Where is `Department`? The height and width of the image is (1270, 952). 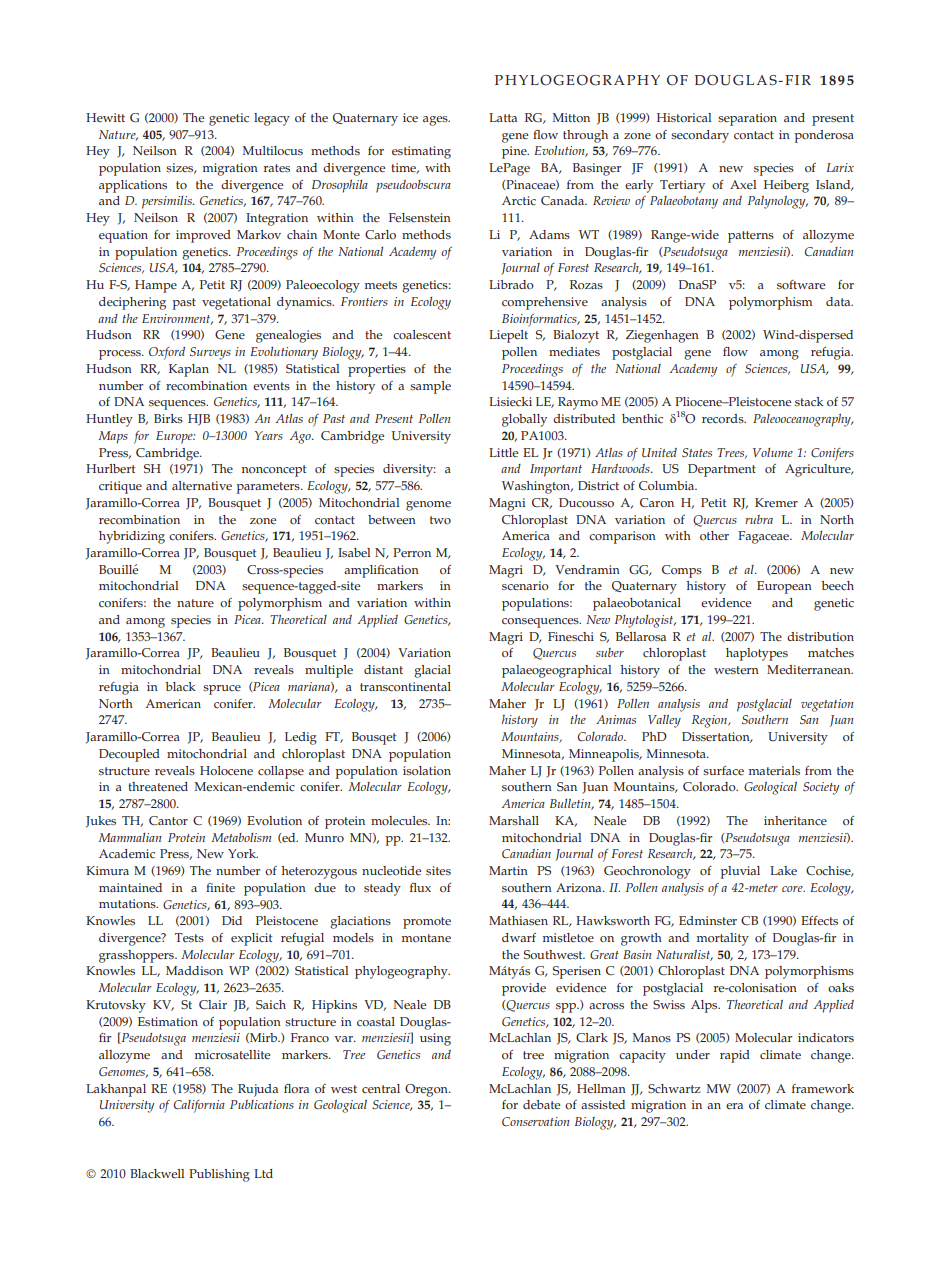 Department is located at coordinates (722, 470).
